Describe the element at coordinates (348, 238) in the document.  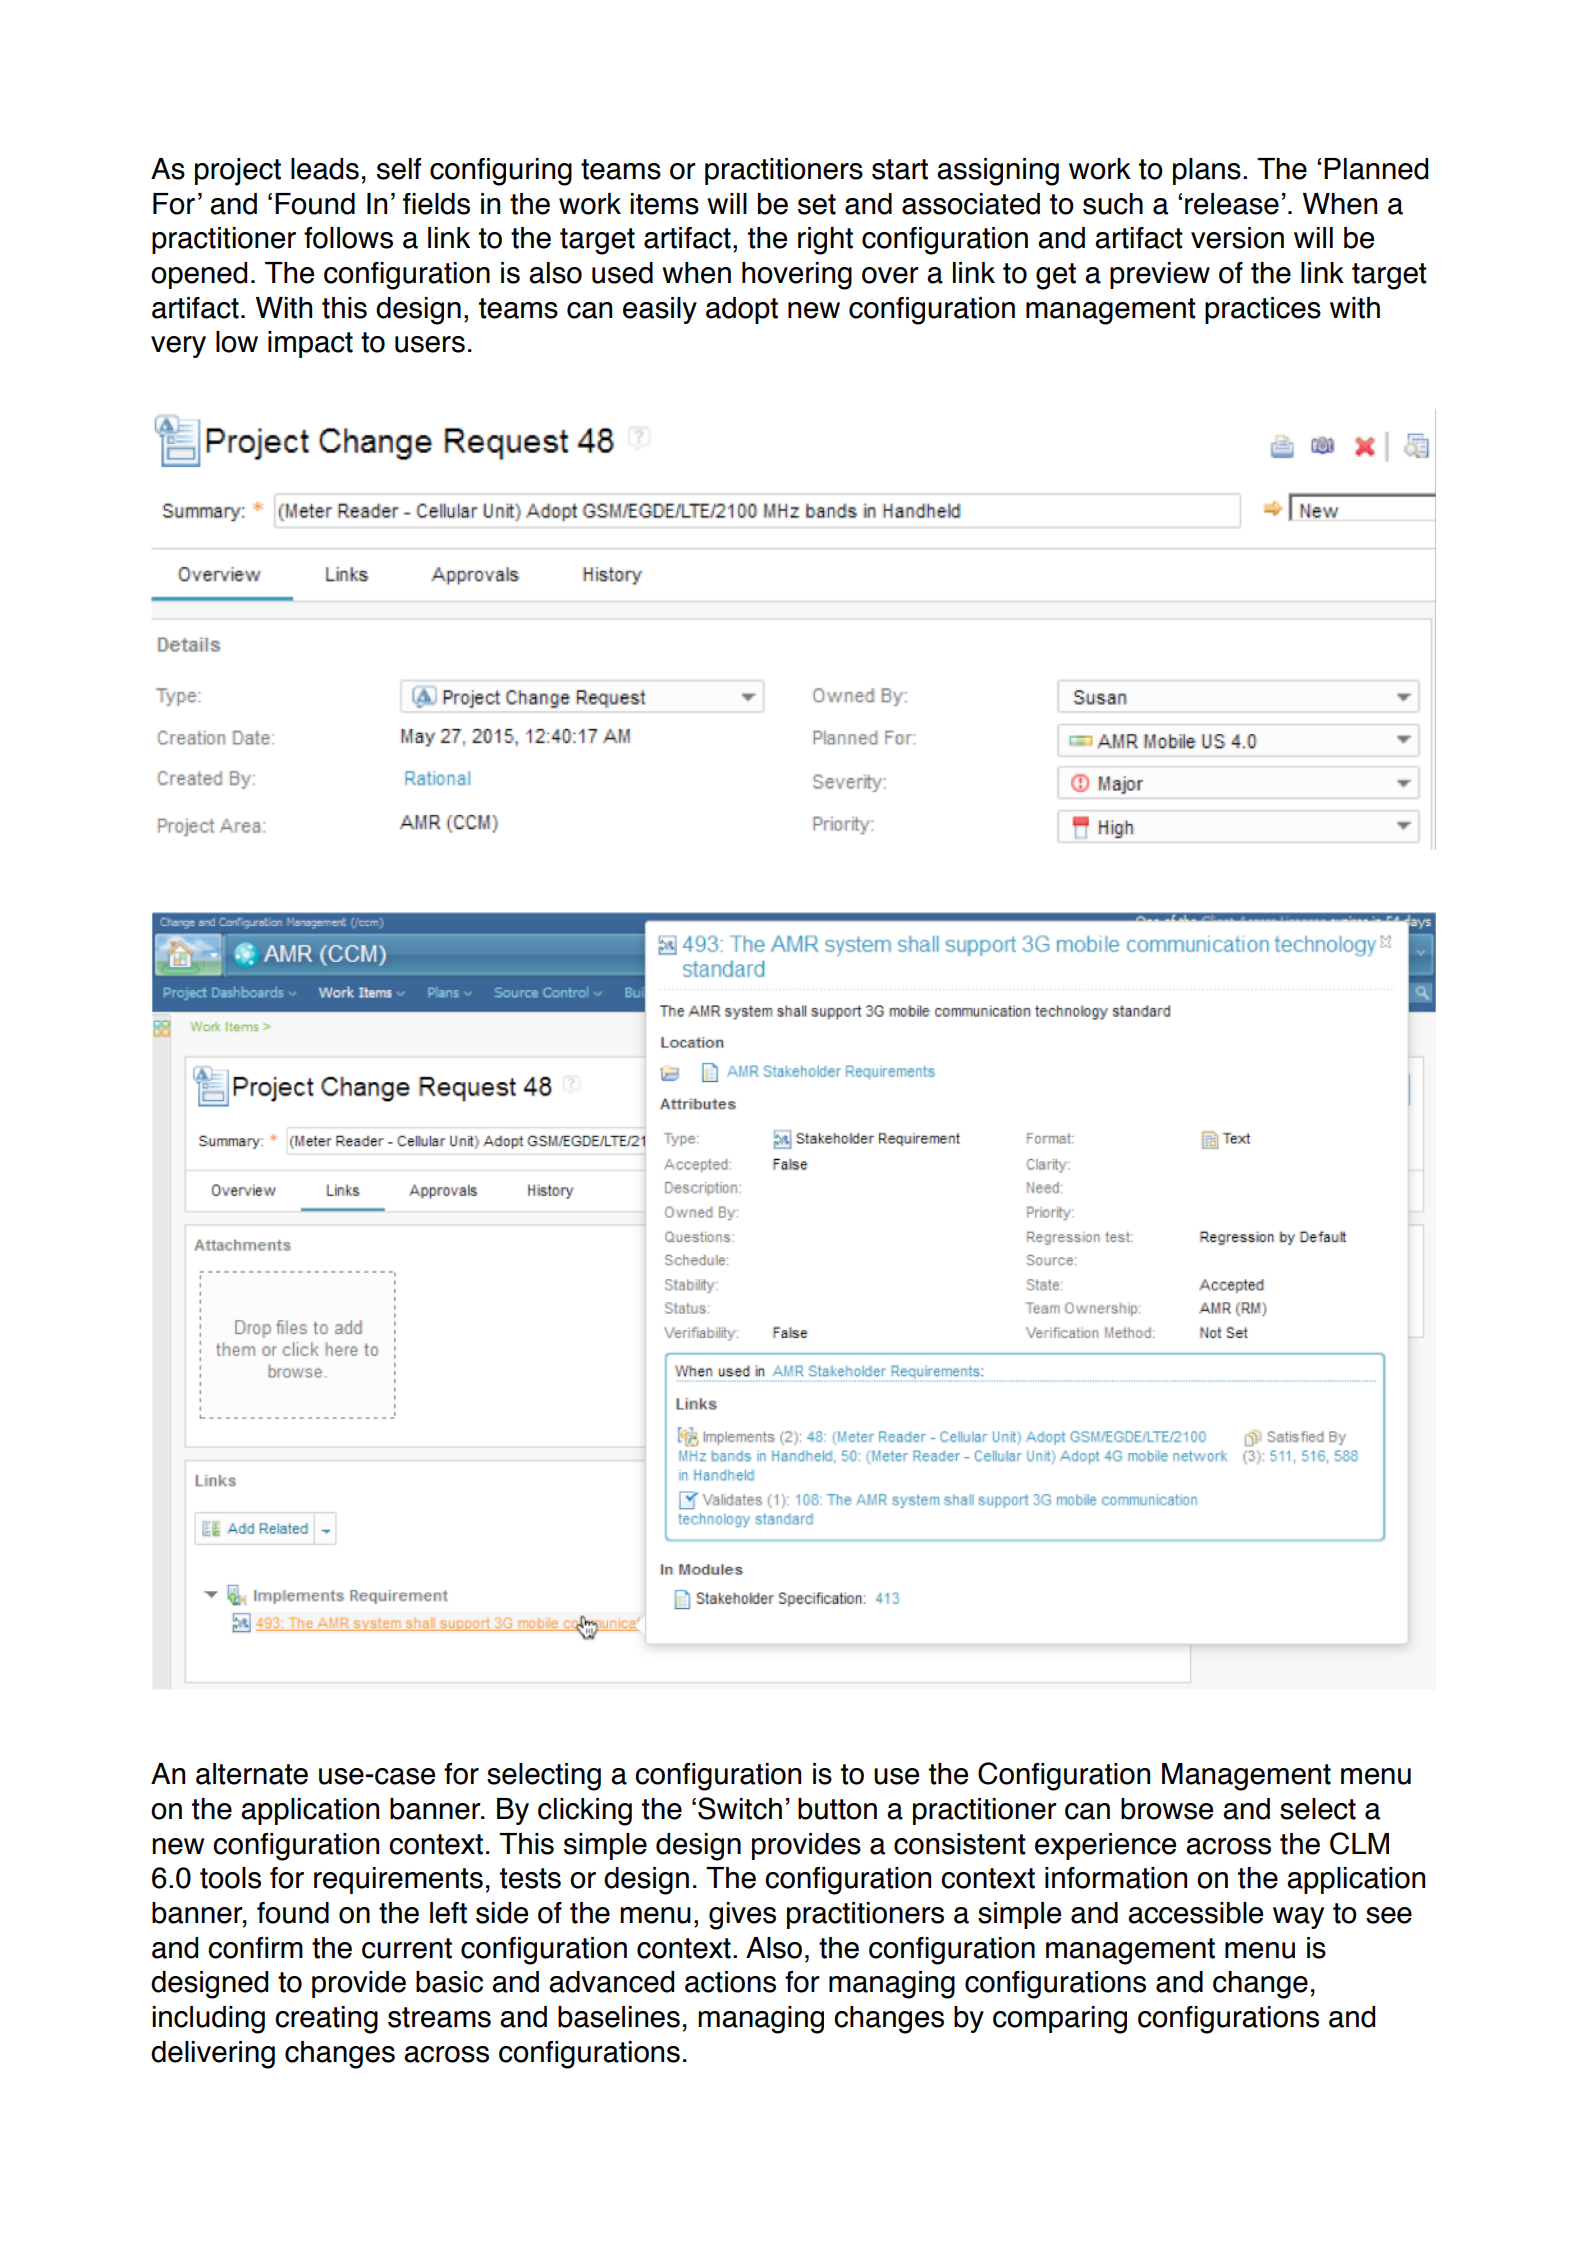
I see `follows` at that location.
